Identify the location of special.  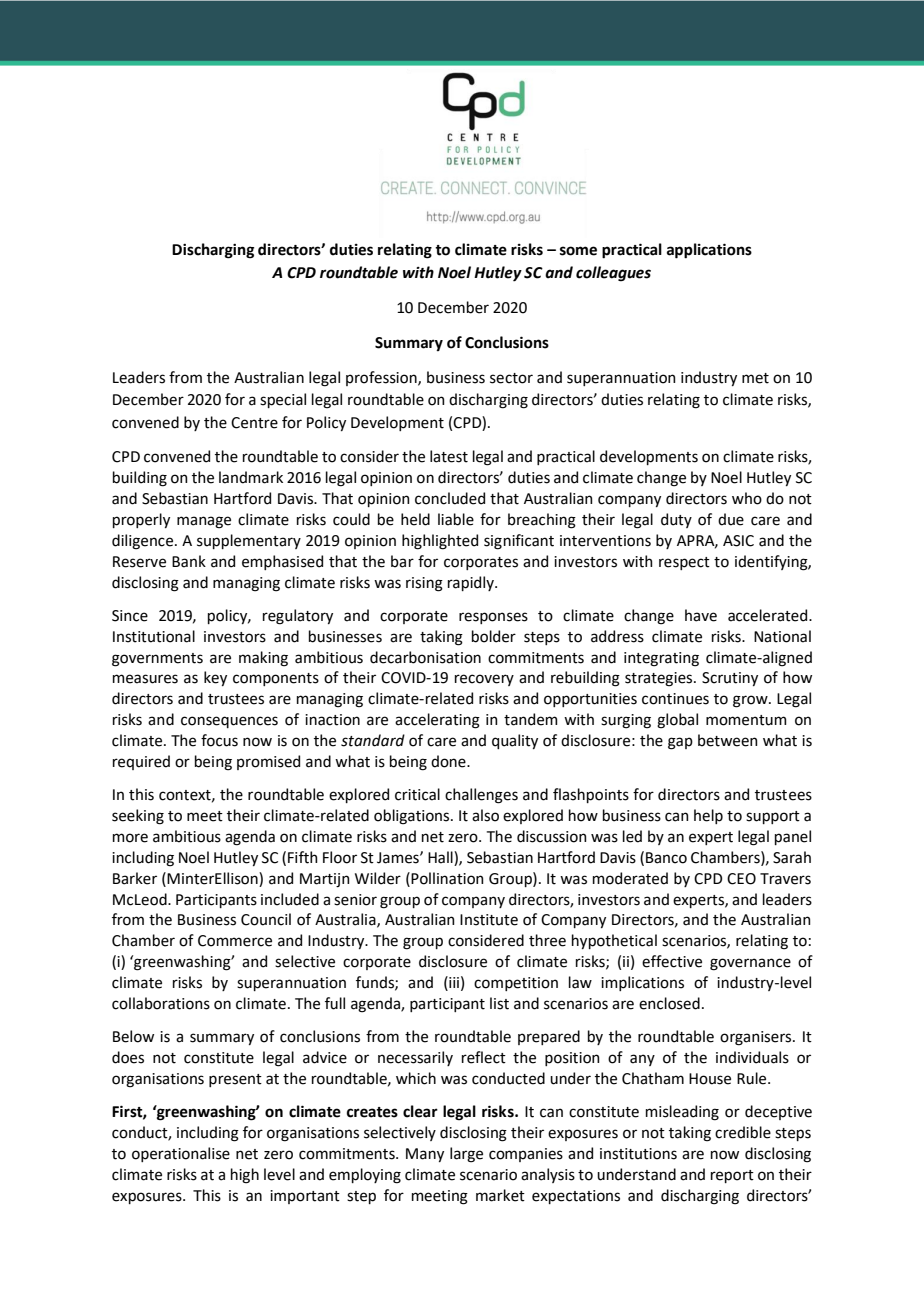
(283, 400).
